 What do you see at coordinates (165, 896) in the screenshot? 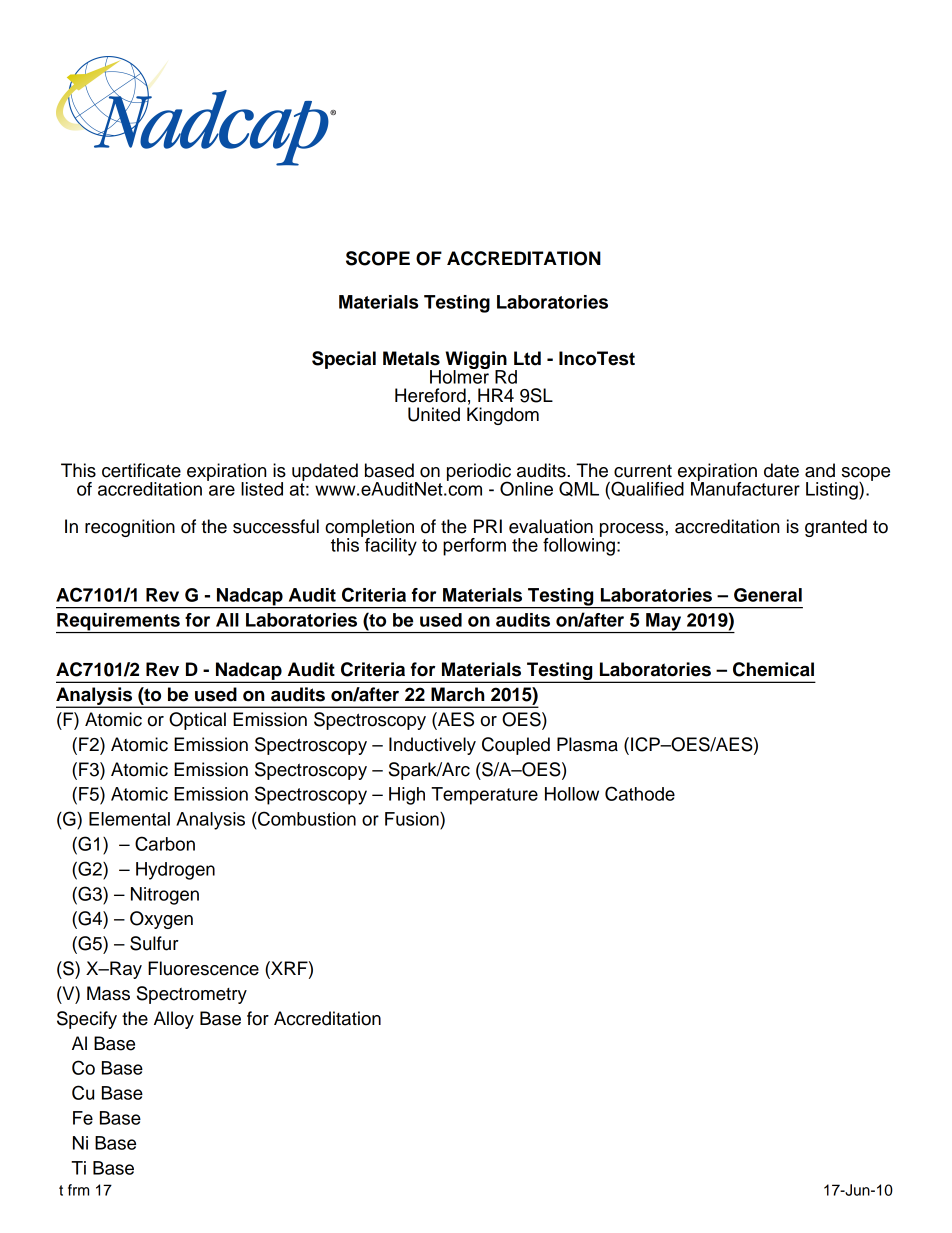
I see `Nitrogen` at bounding box center [165, 896].
